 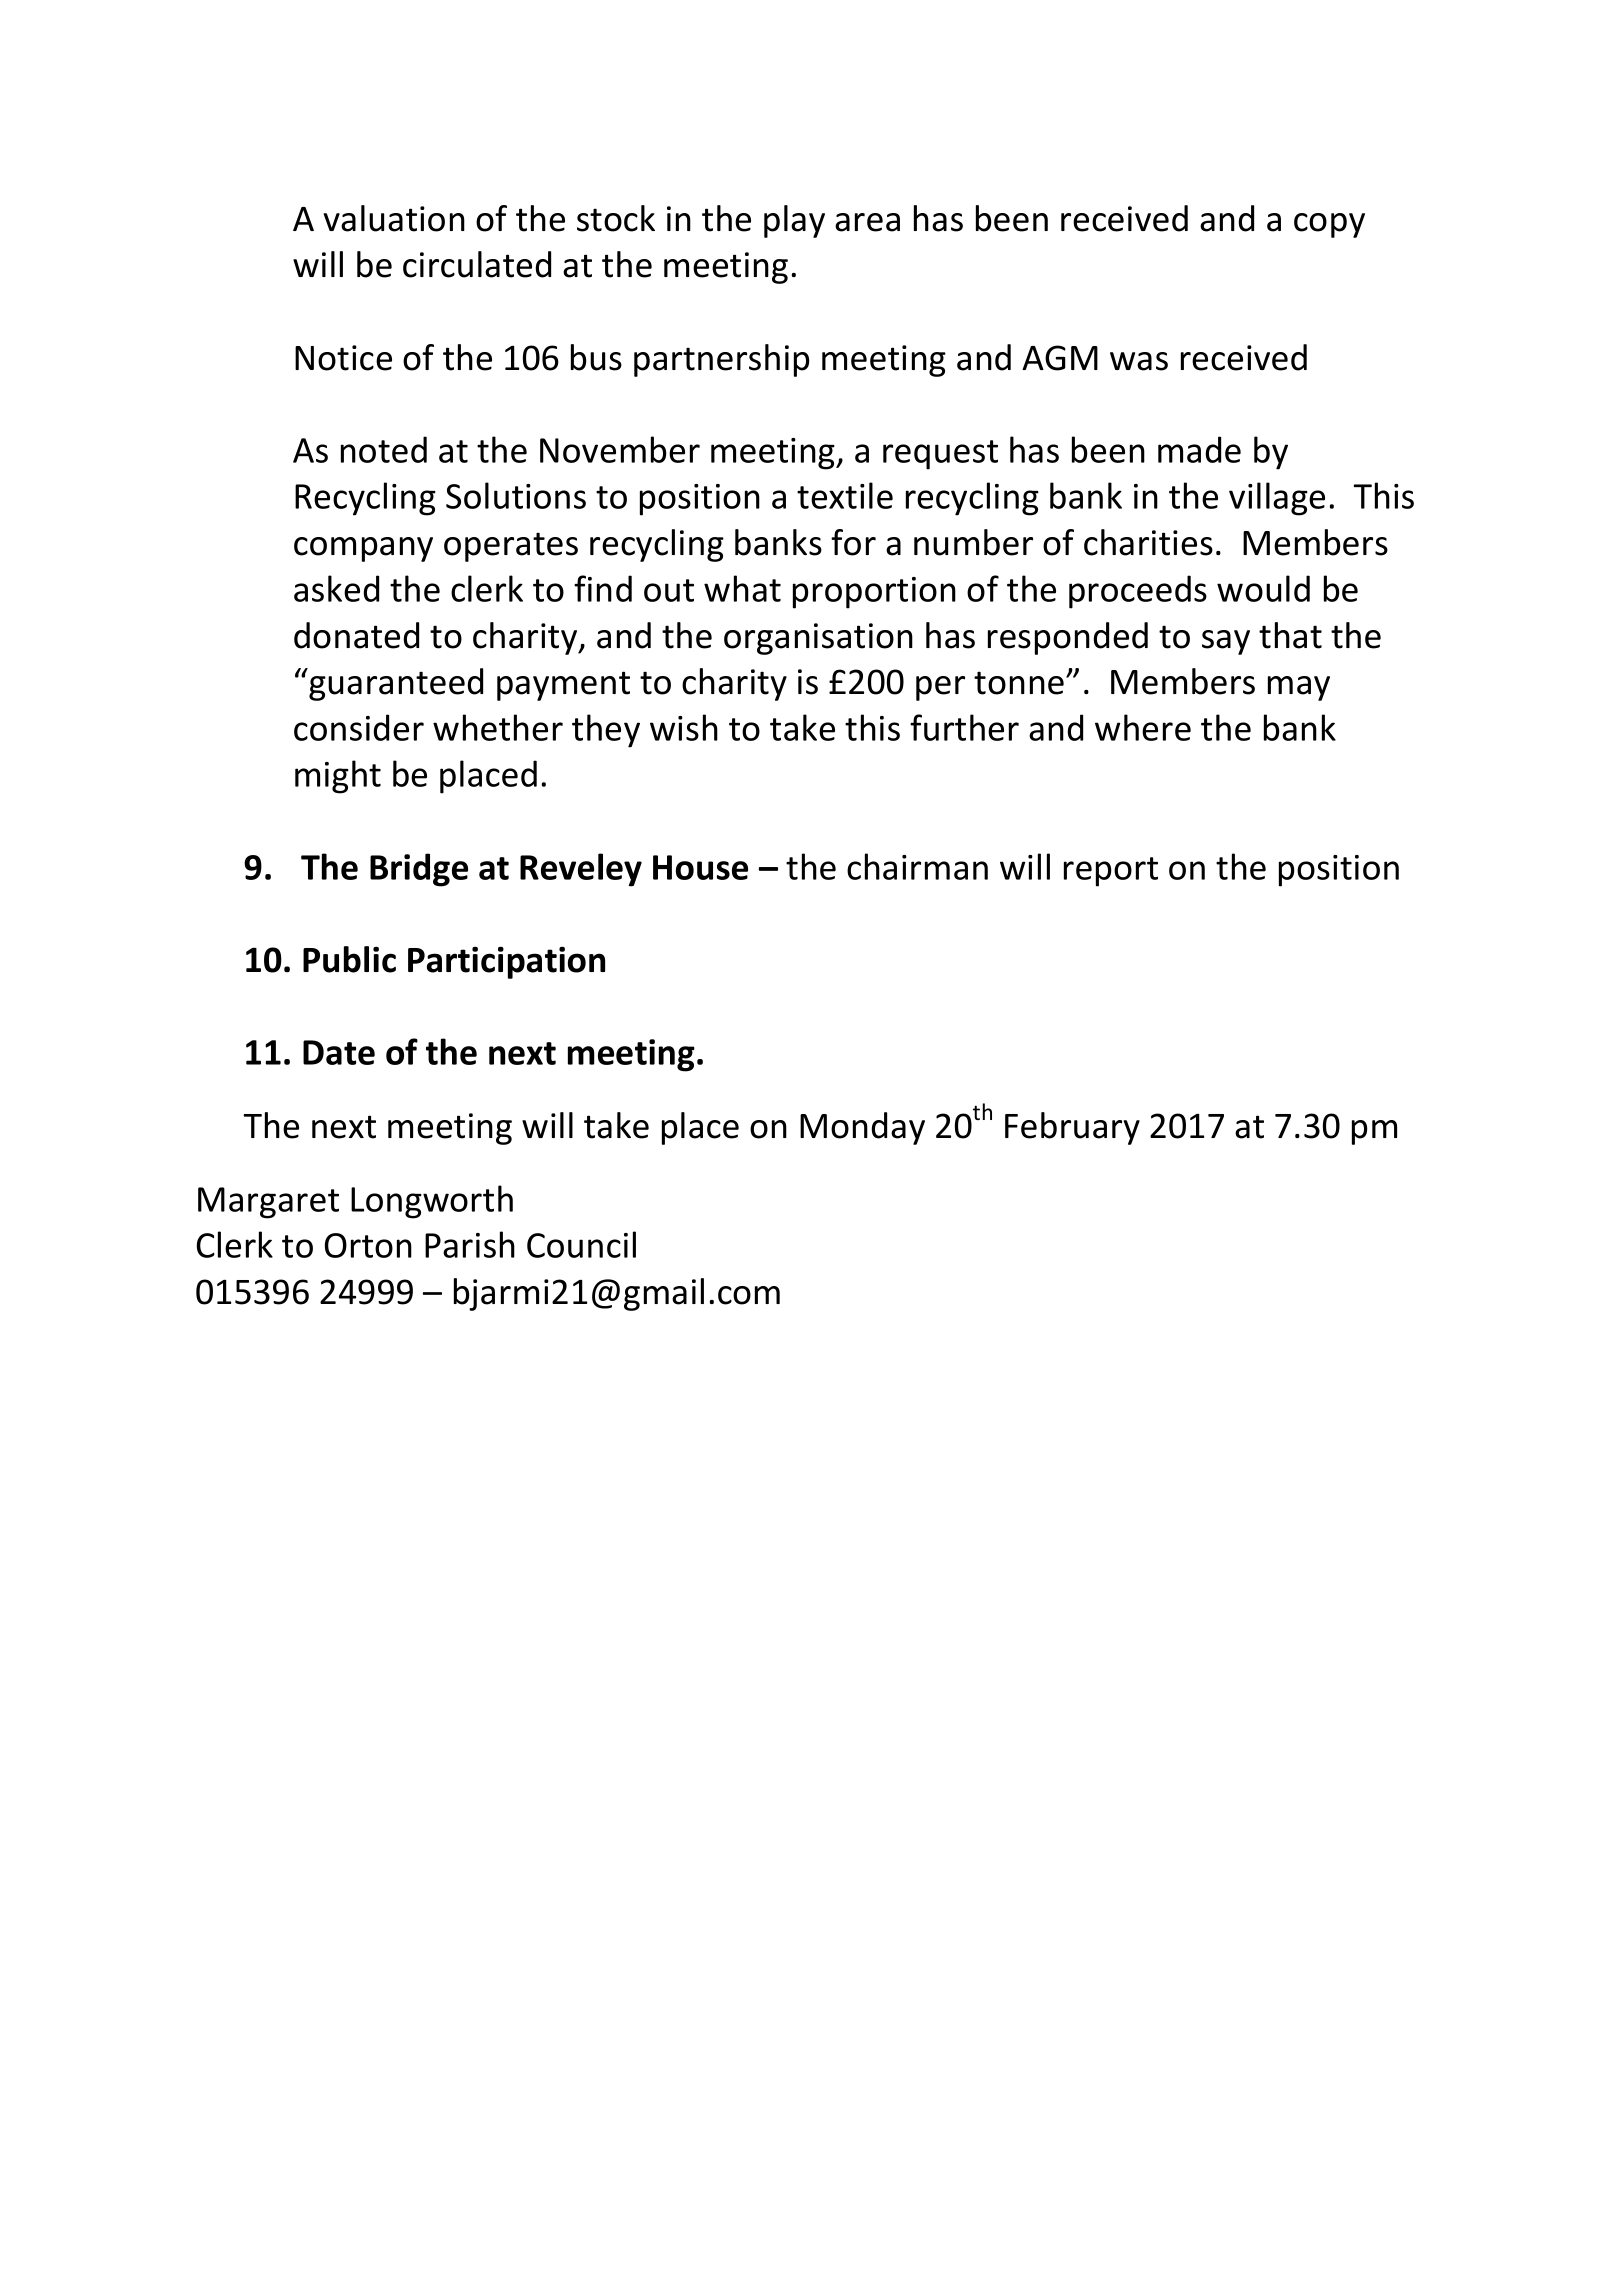 I want to click on February, so click(x=1072, y=1128).
